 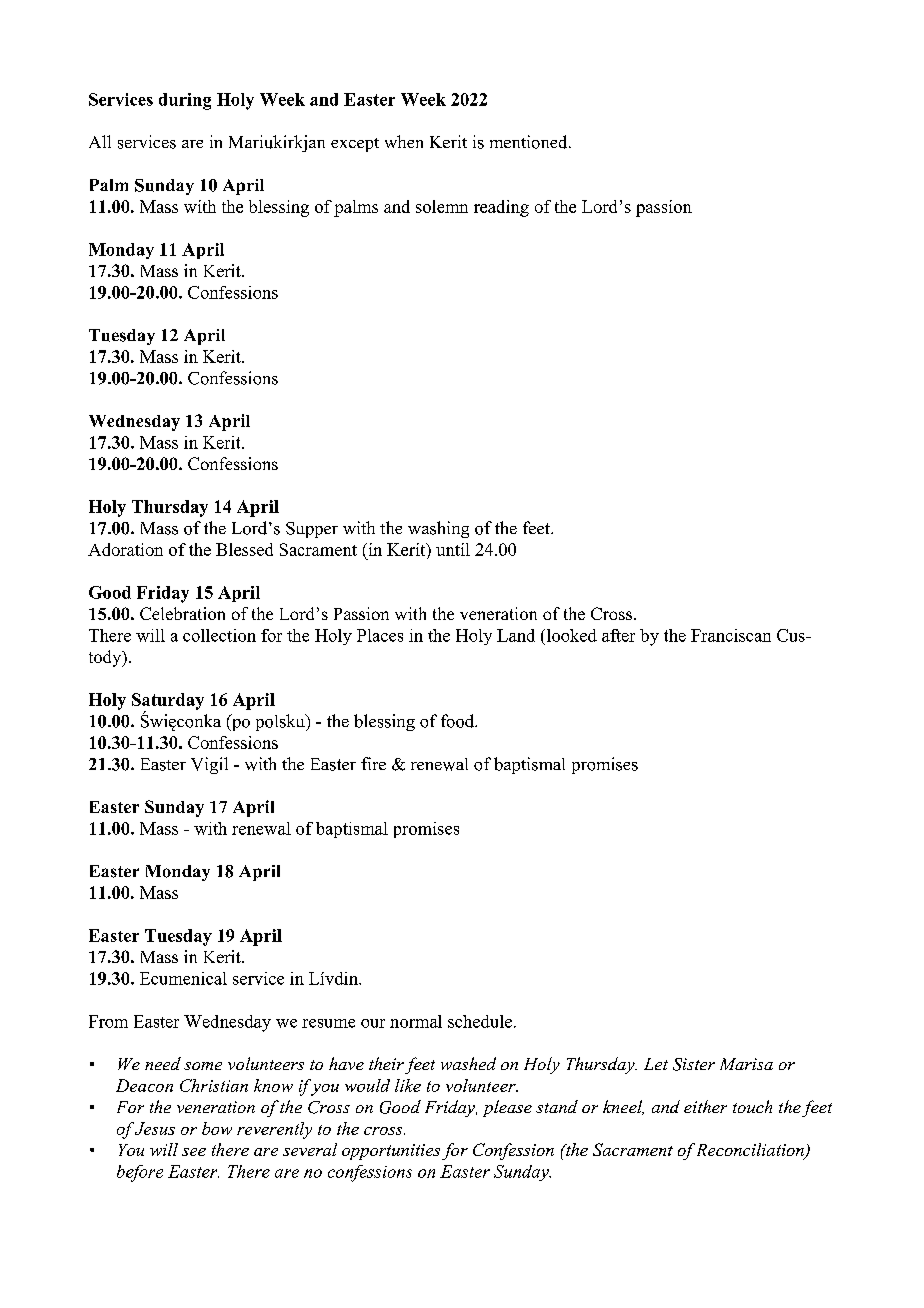 I want to click on when, so click(x=404, y=141).
